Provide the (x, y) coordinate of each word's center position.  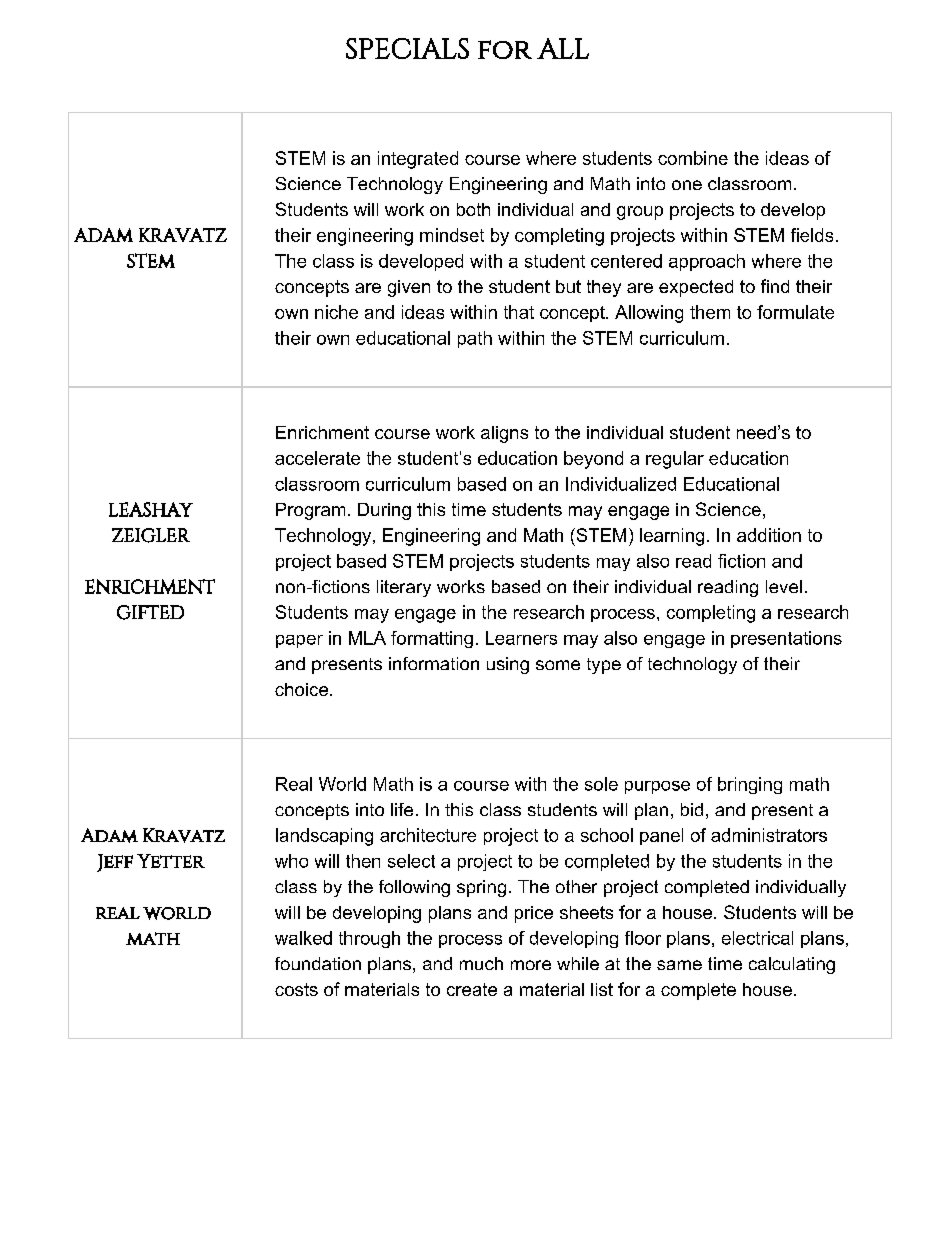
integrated (418, 160)
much (481, 963)
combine (693, 158)
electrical (757, 938)
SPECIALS (407, 48)
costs (296, 989)
